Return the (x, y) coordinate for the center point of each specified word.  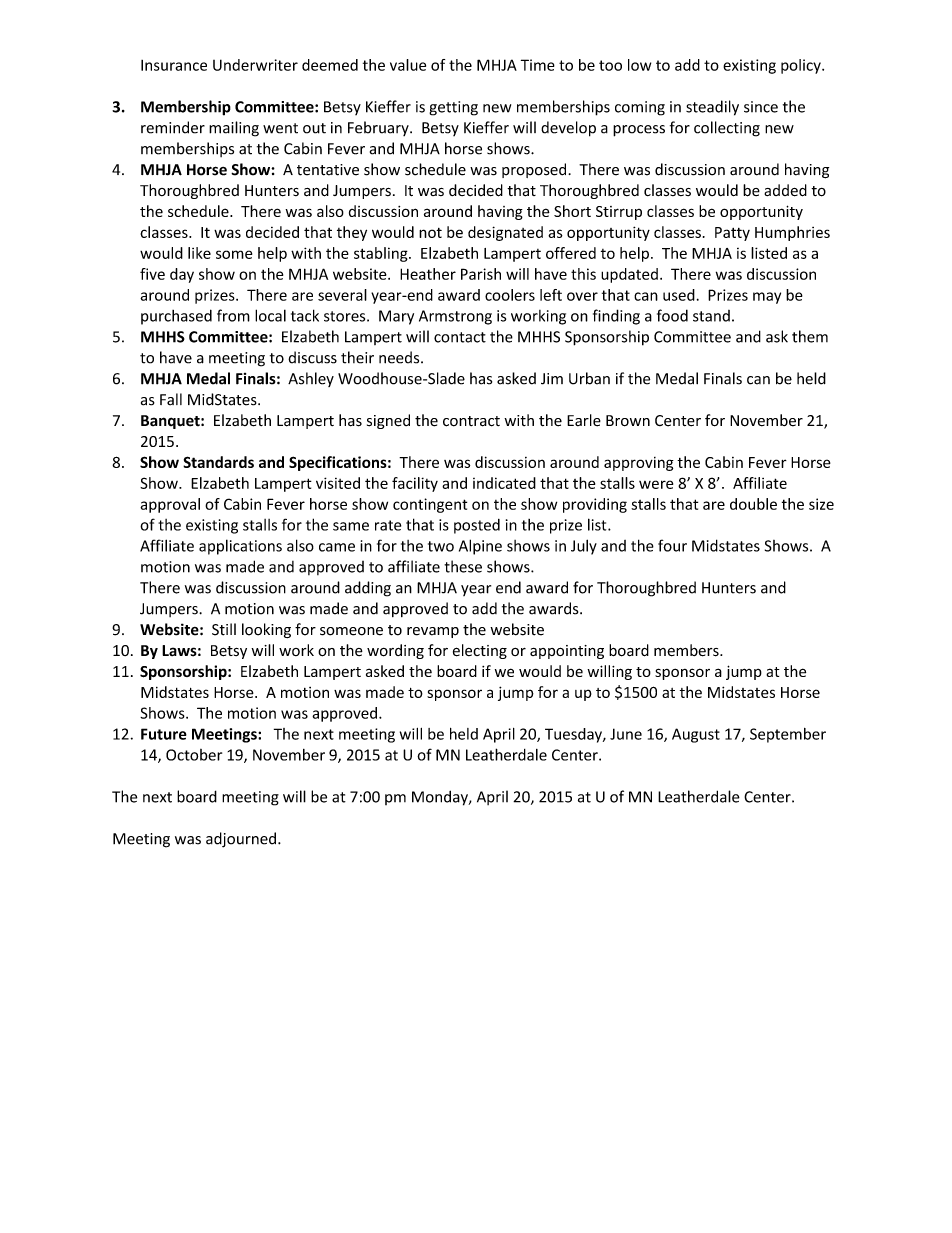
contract (471, 421)
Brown (628, 421)
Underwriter (255, 65)
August (696, 735)
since (761, 107)
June (626, 734)
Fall (171, 399)
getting (453, 108)
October (194, 755)
